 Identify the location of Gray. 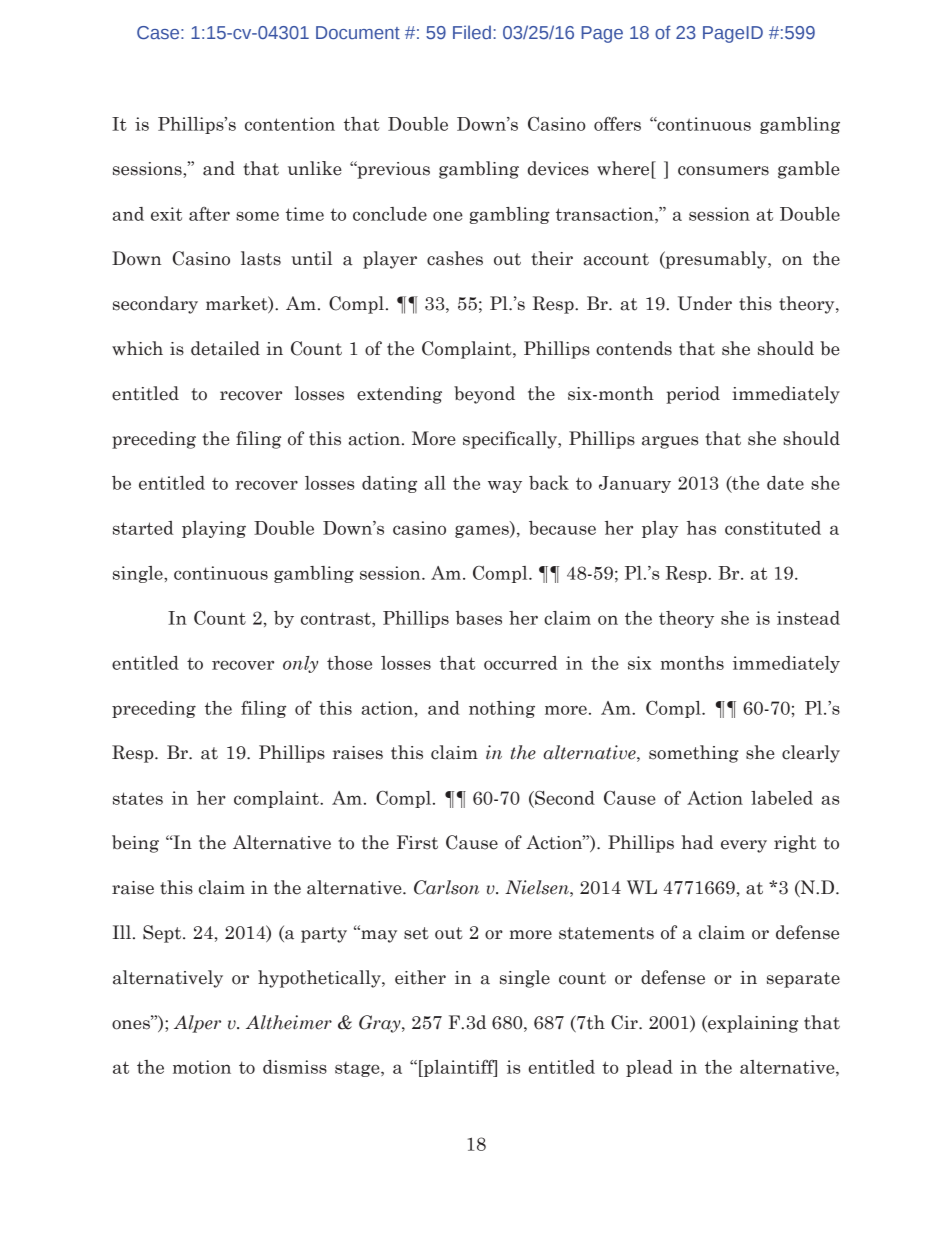
(381, 1024).
